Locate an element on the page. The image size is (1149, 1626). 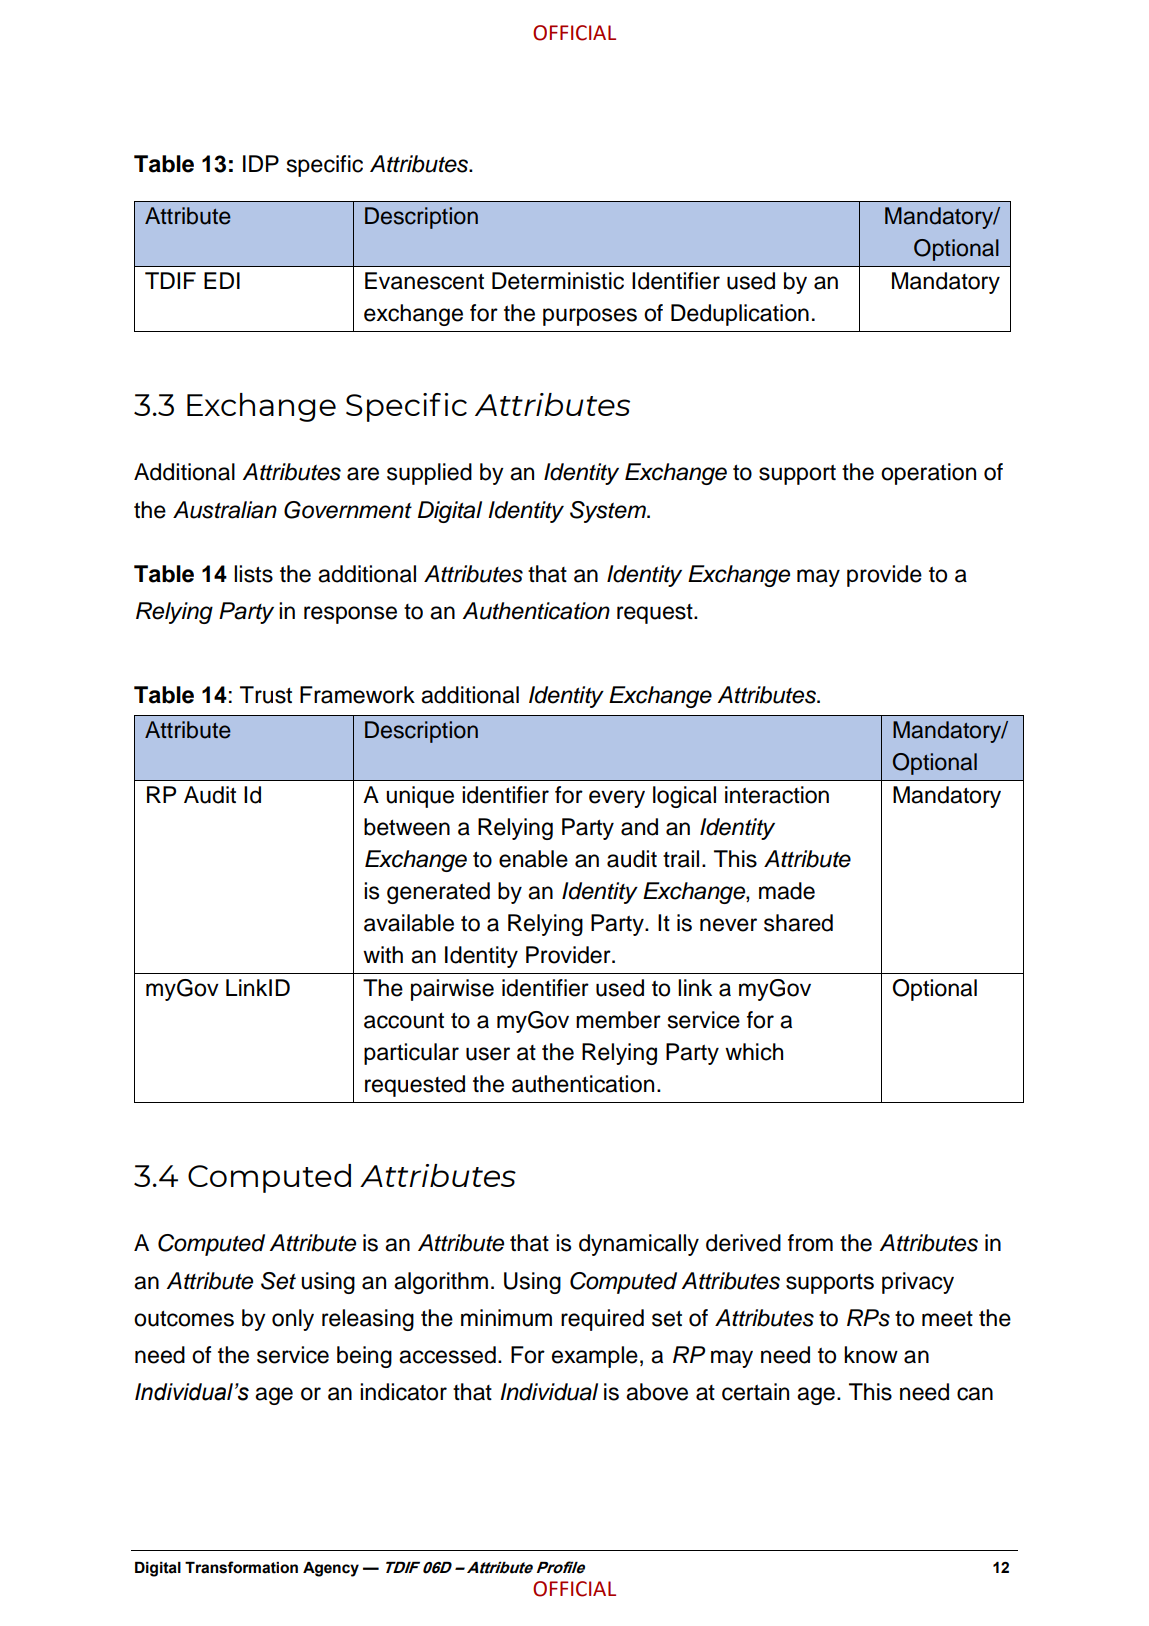
Transformation is located at coordinates (241, 1567).
